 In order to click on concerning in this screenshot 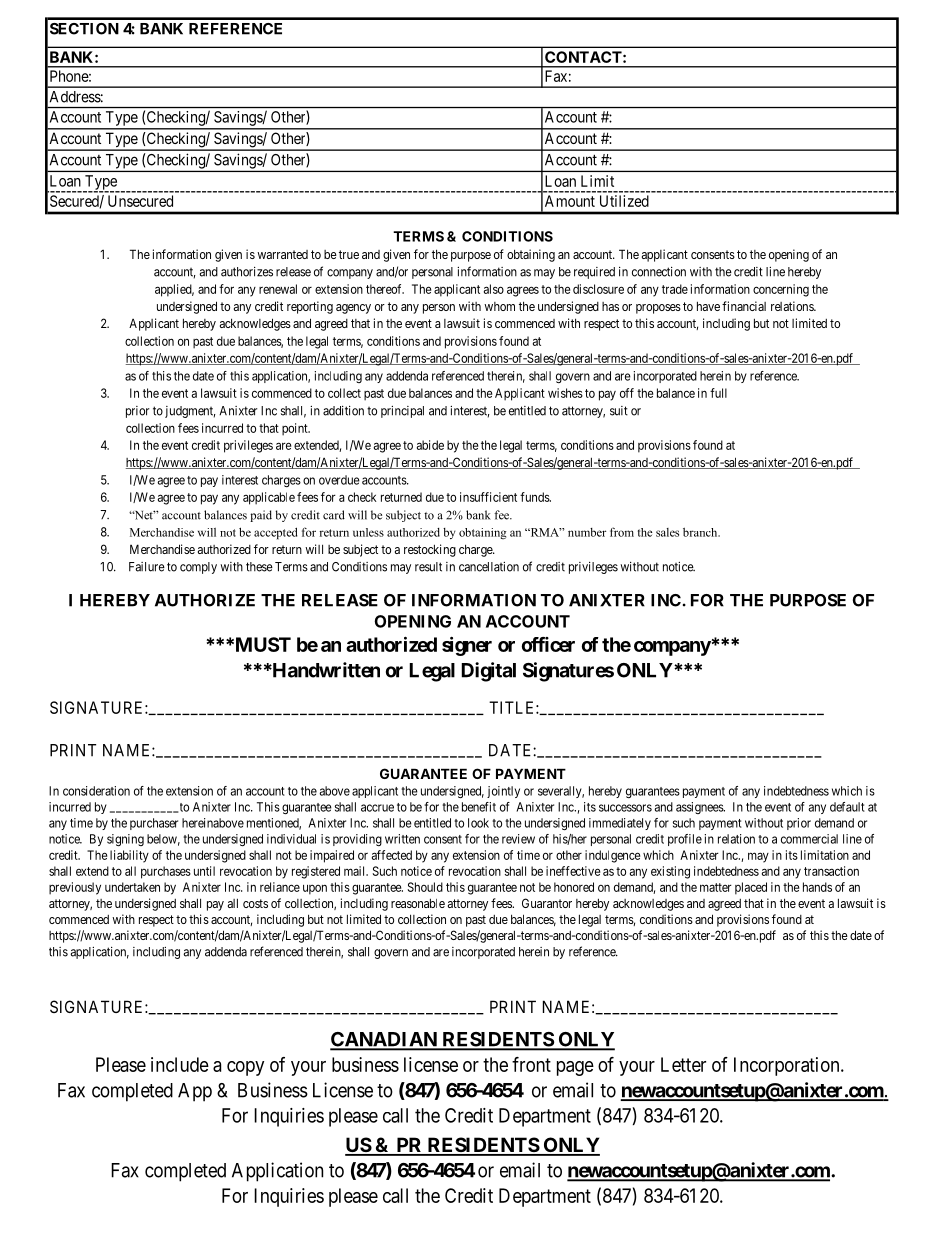, I will do `click(781, 290)`.
